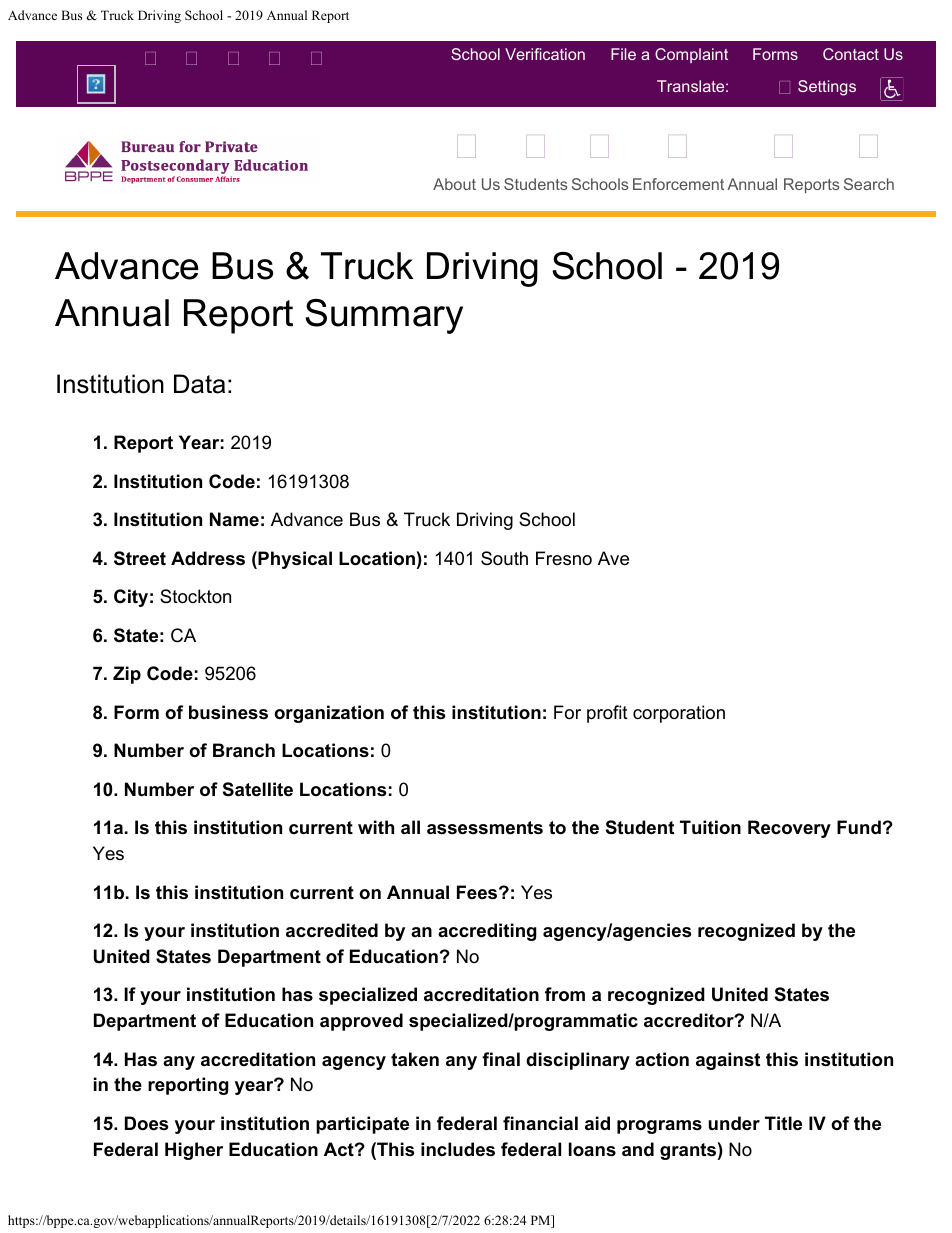  Describe the element at coordinates (540, 1123) in the image. I see `financial` at that location.
